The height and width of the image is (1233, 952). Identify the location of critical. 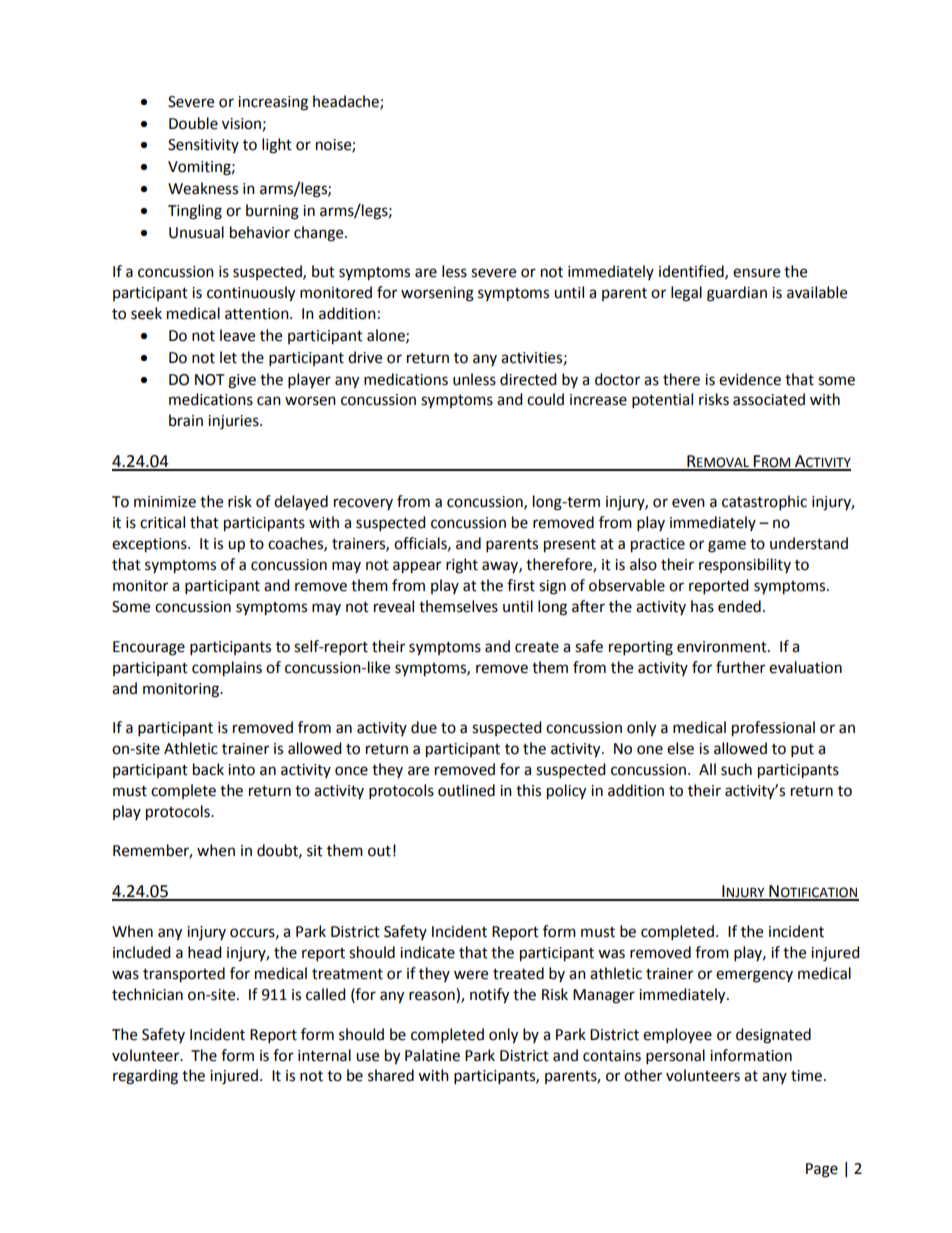
(162, 522).
